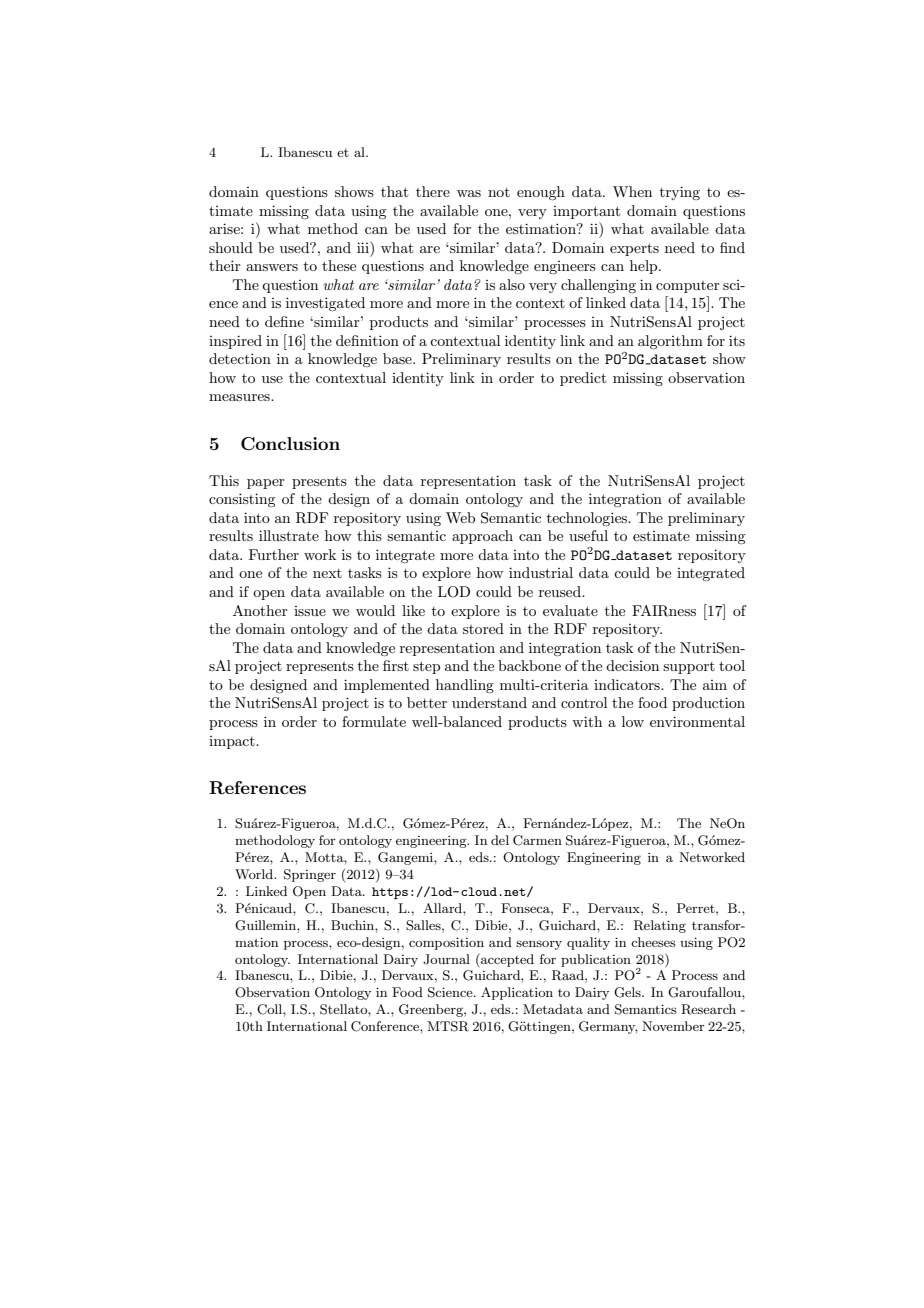 Image resolution: width=924 pixels, height=1308 pixels. I want to click on support, so click(689, 668).
